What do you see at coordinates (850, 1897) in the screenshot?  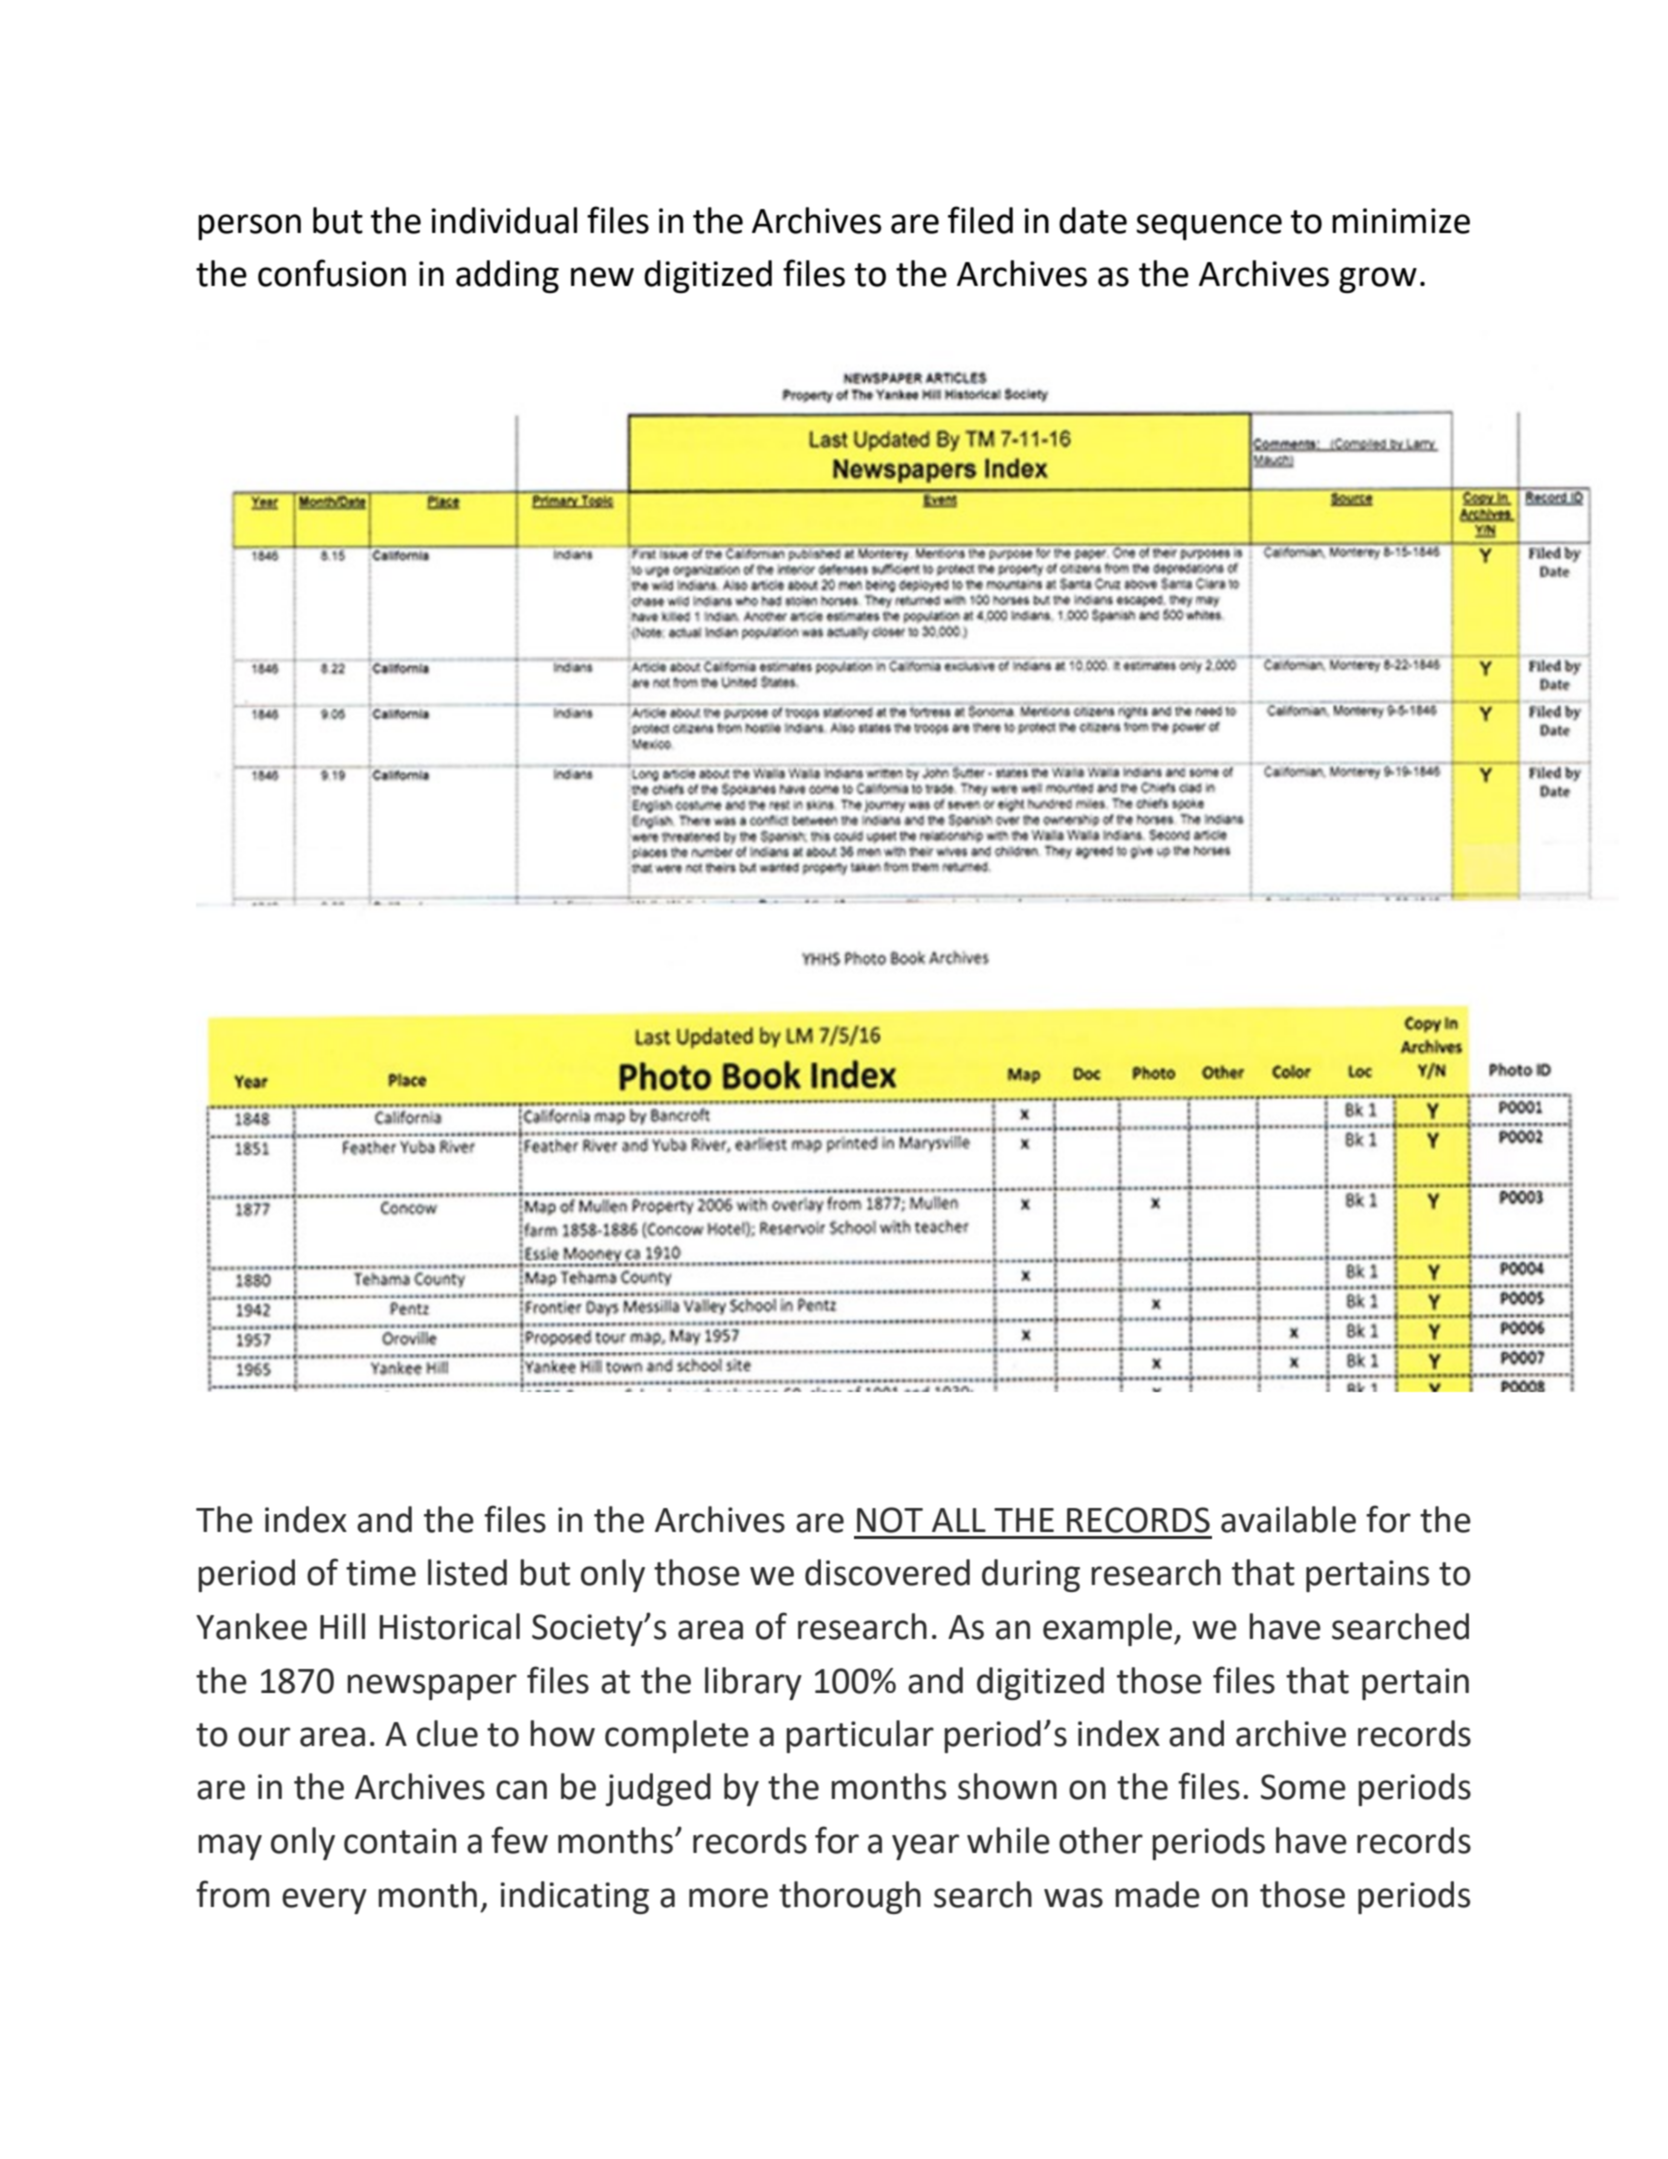 I see `thorough` at bounding box center [850, 1897].
